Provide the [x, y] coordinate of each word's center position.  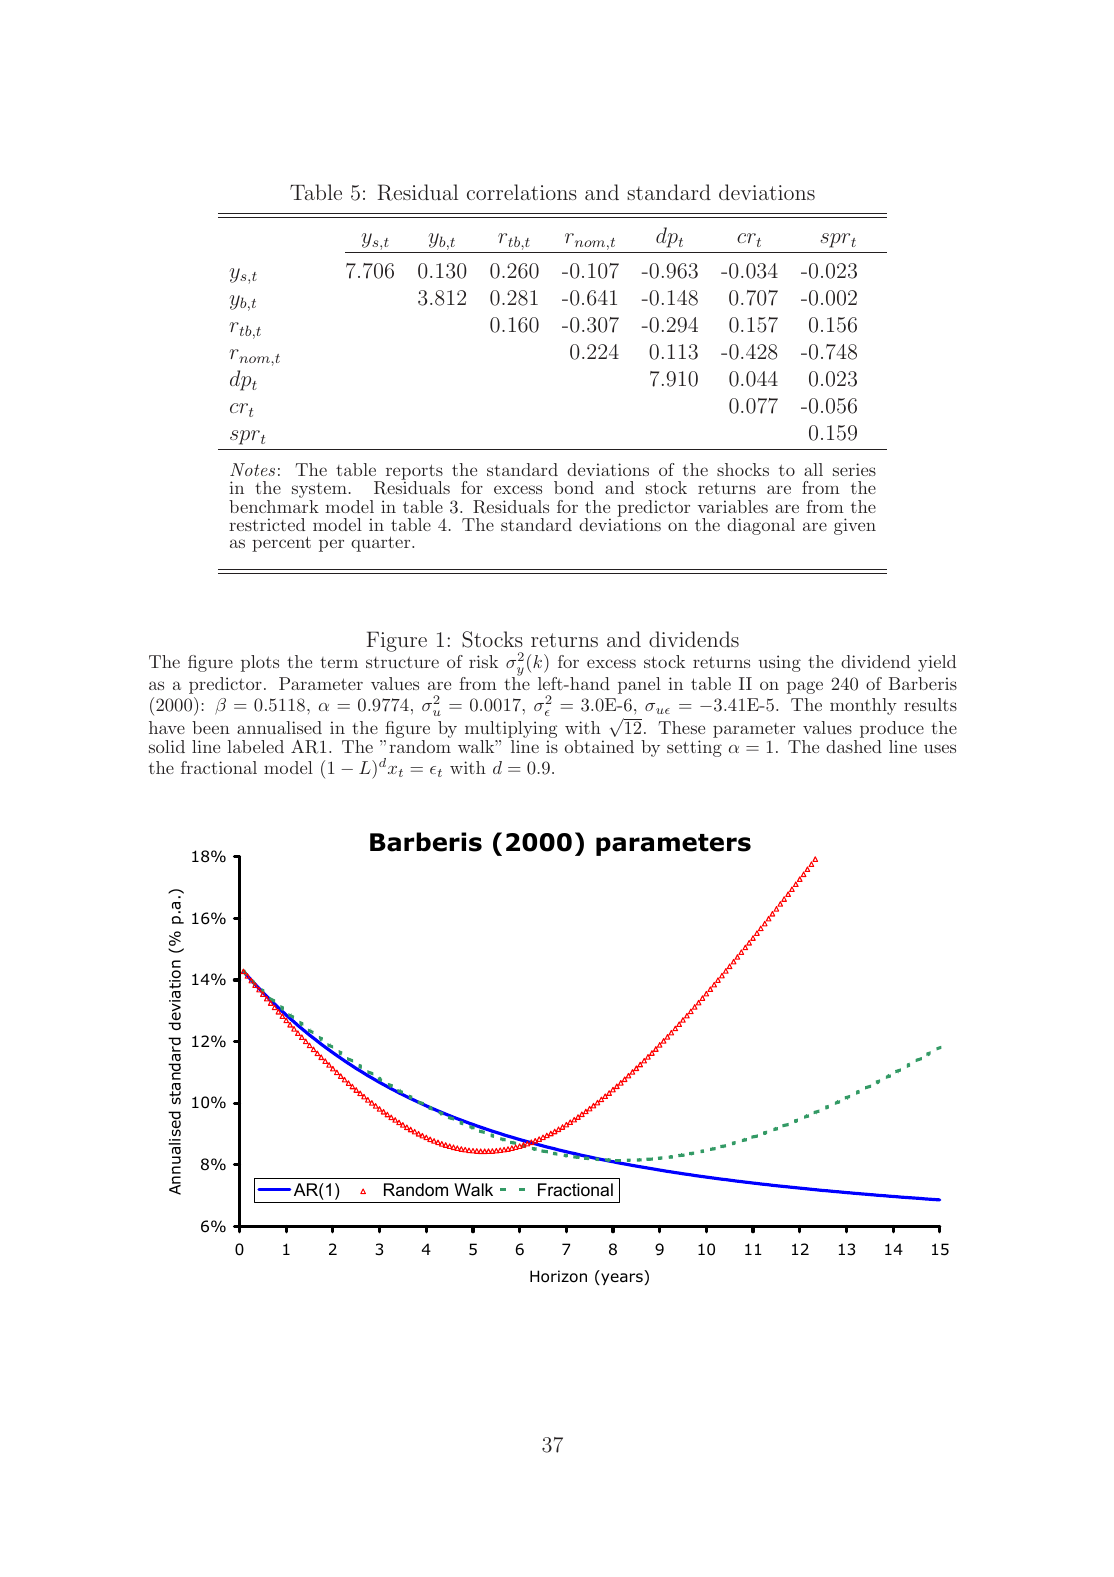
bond [574, 487]
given [855, 526]
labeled [255, 746]
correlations [522, 192]
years [621, 1279]
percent [281, 544]
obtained [599, 746]
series [854, 469]
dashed [854, 746]
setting [694, 748]
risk [483, 661]
